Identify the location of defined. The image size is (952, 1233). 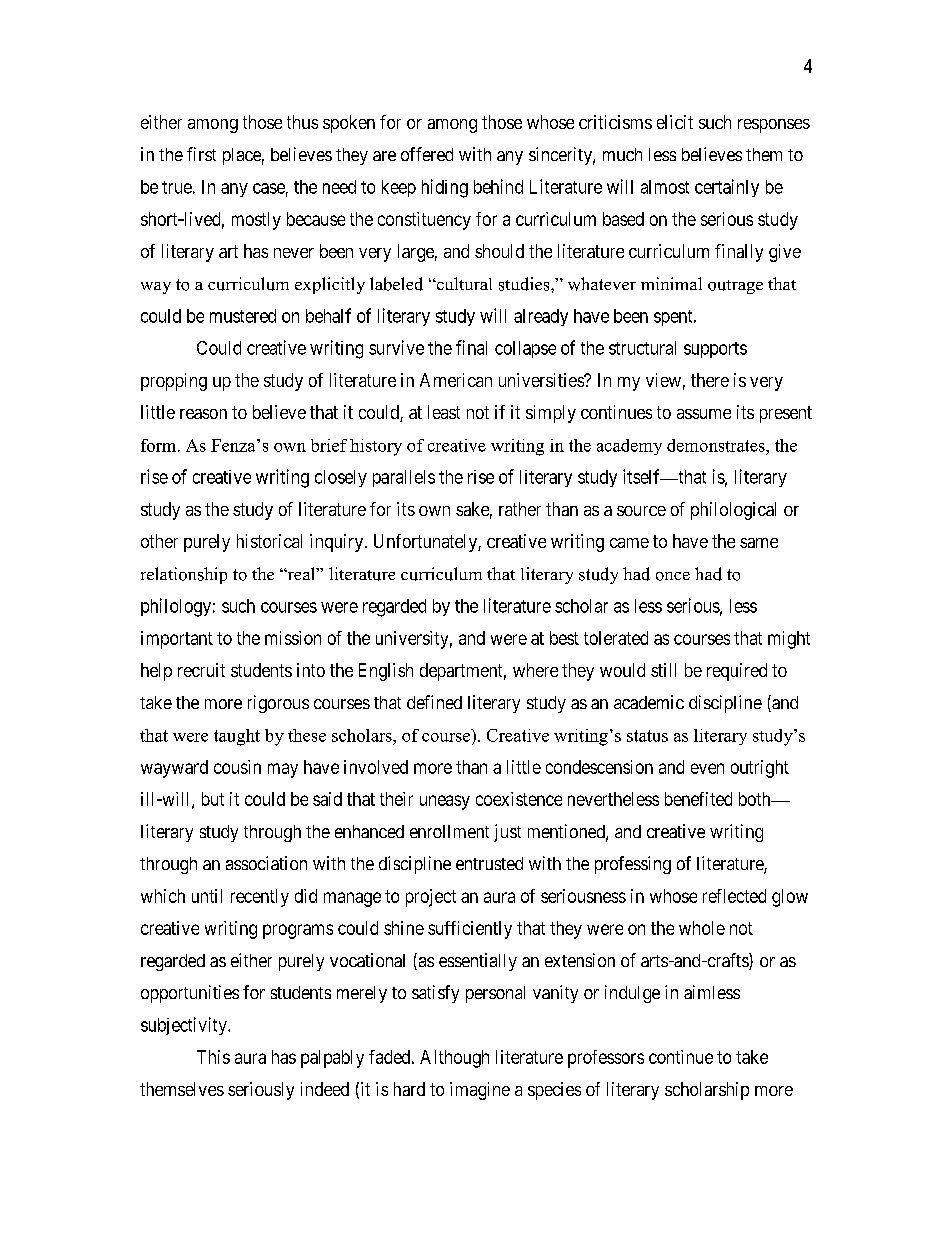
(434, 702).
